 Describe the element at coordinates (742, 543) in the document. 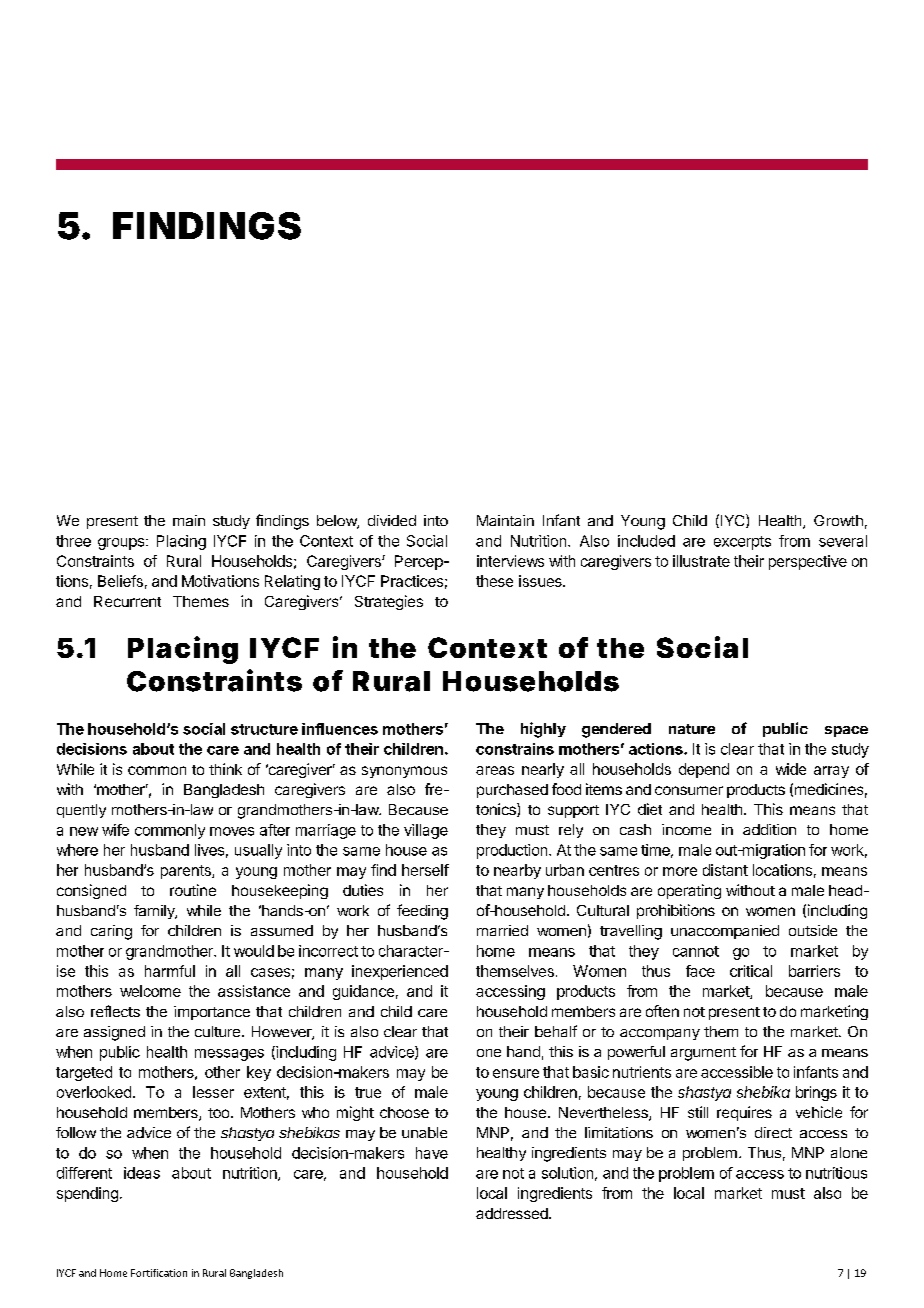

I see `excerpts` at that location.
